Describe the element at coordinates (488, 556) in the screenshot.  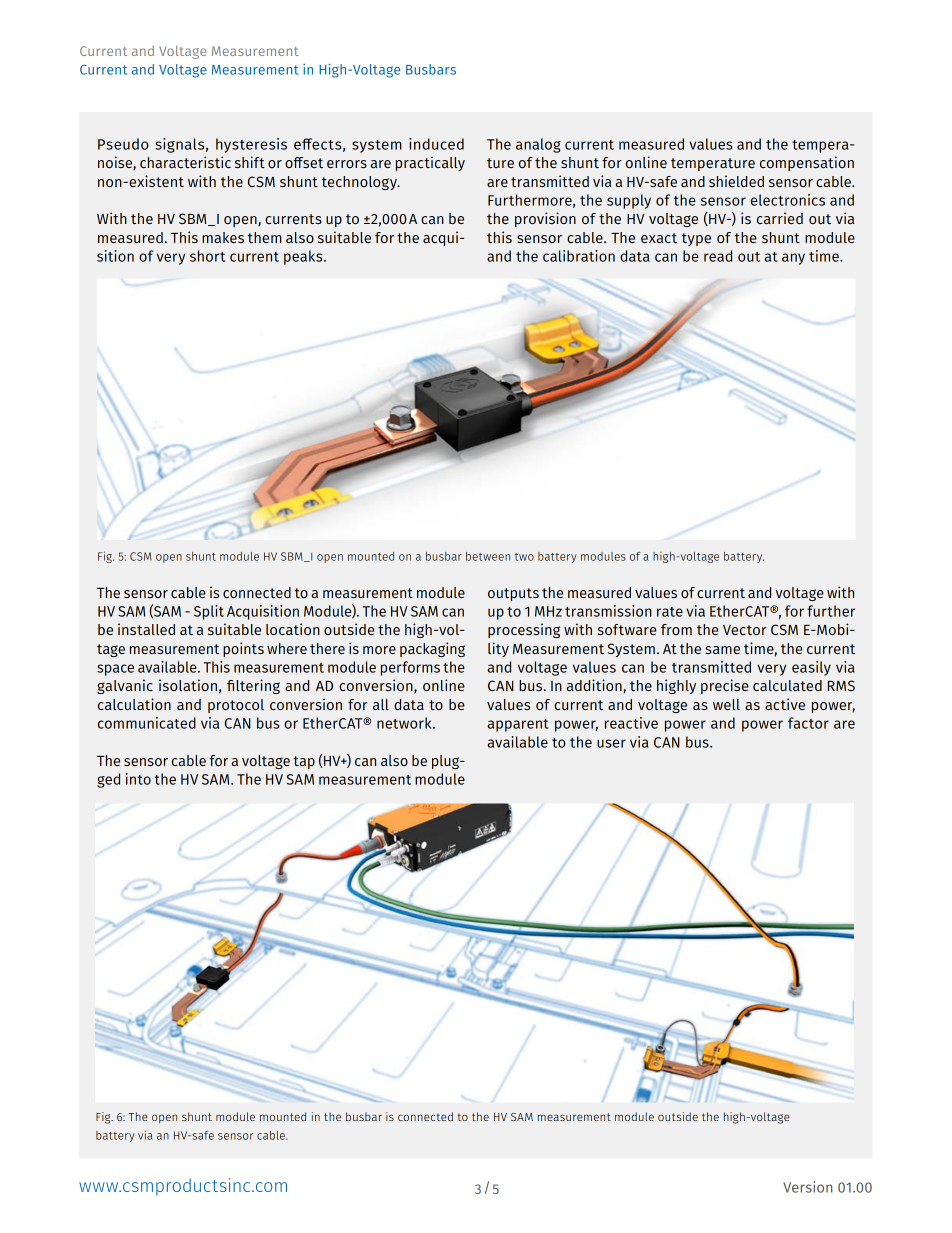
I see `between` at that location.
